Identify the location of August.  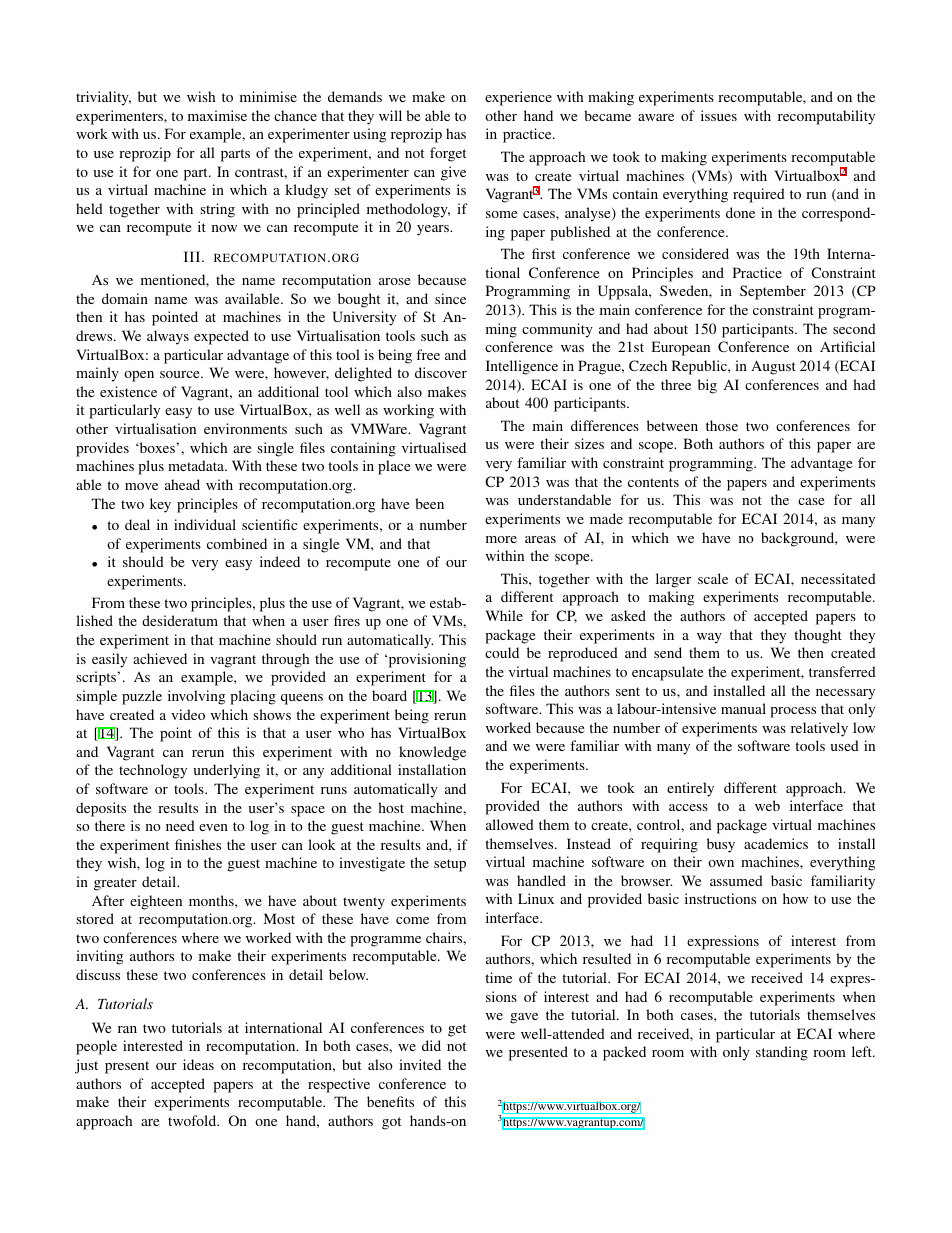
(773, 367).
